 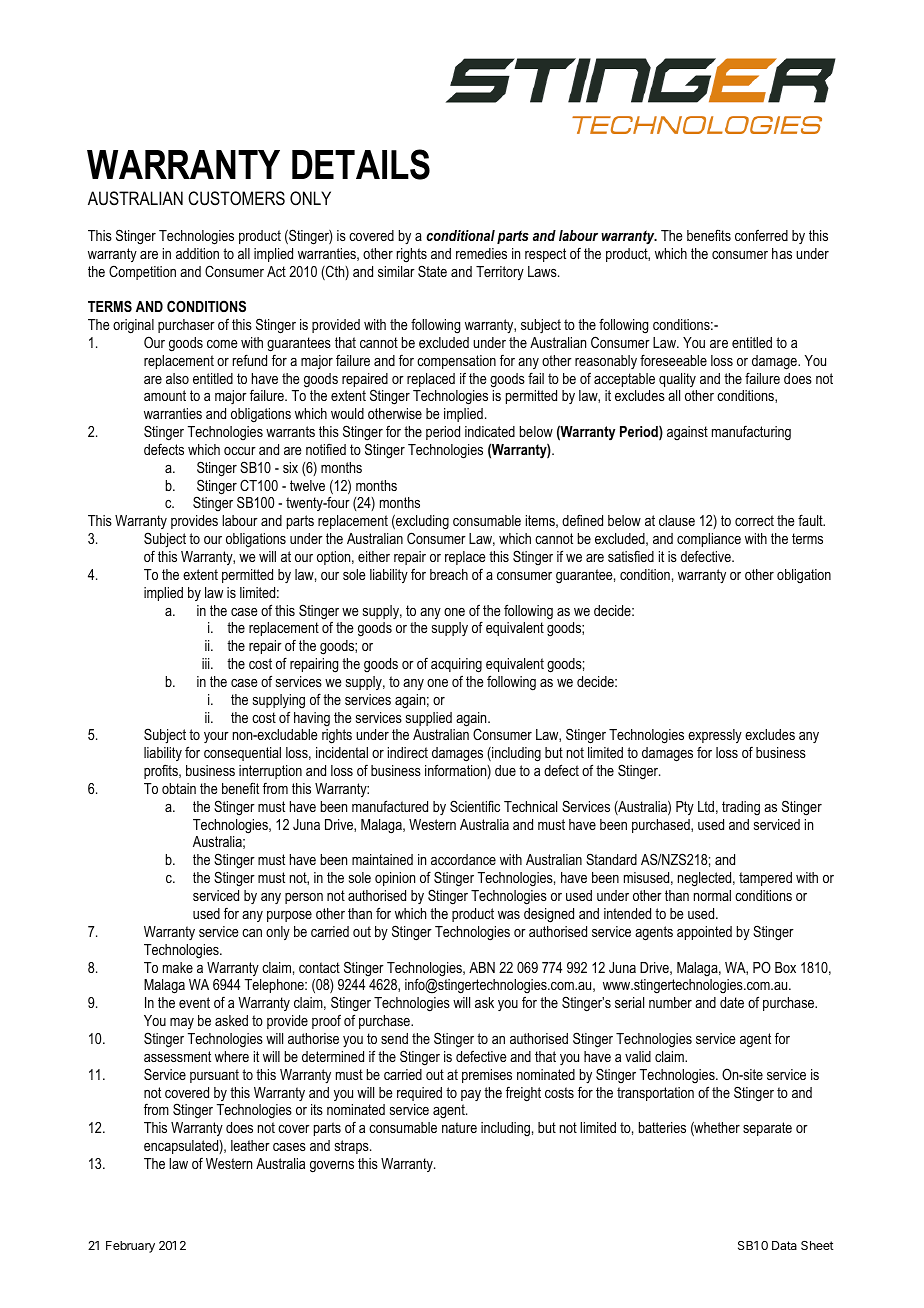 I want to click on nature, so click(x=459, y=1127).
